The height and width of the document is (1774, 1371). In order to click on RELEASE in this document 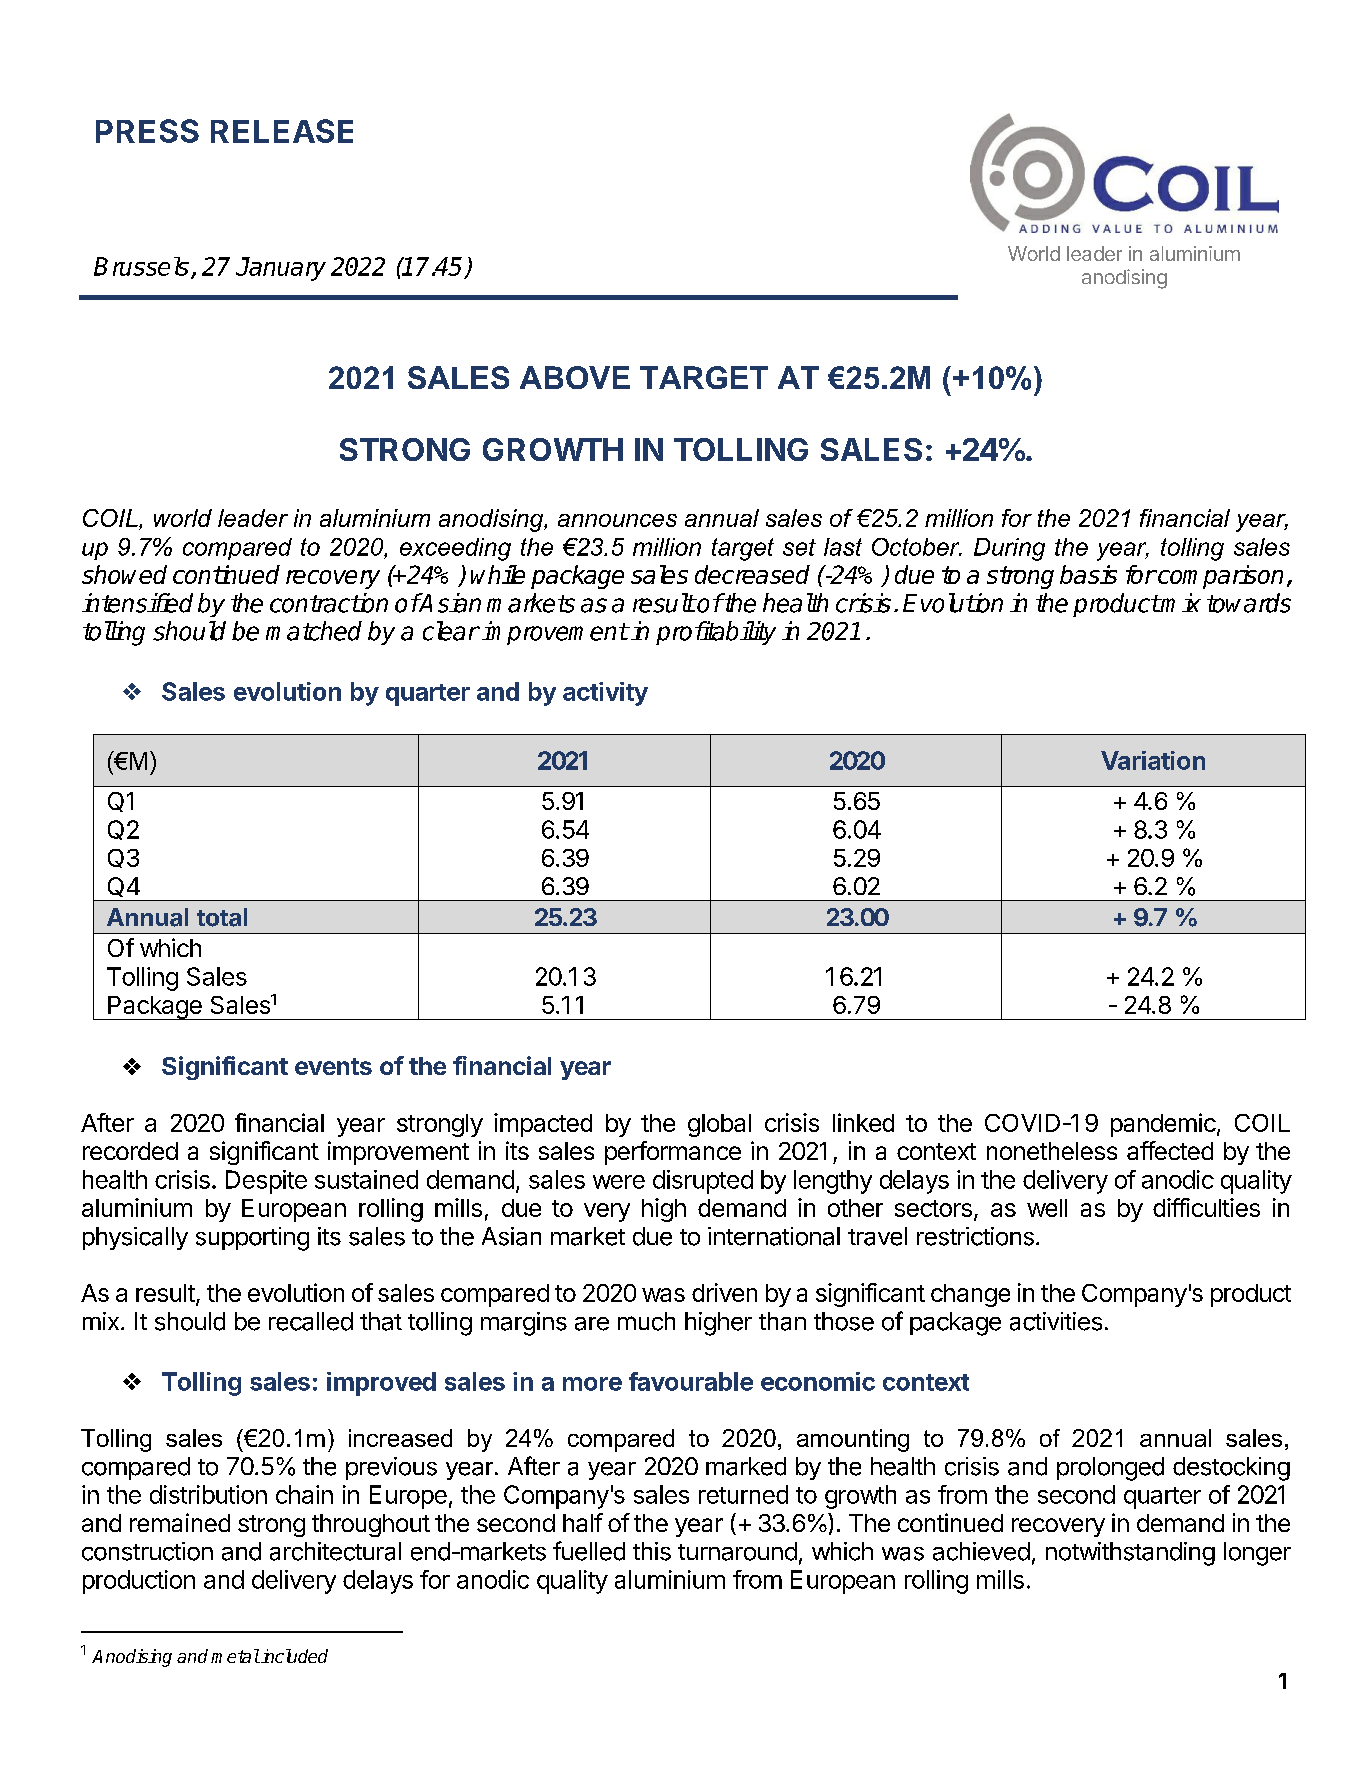, I will do `click(282, 131)`.
